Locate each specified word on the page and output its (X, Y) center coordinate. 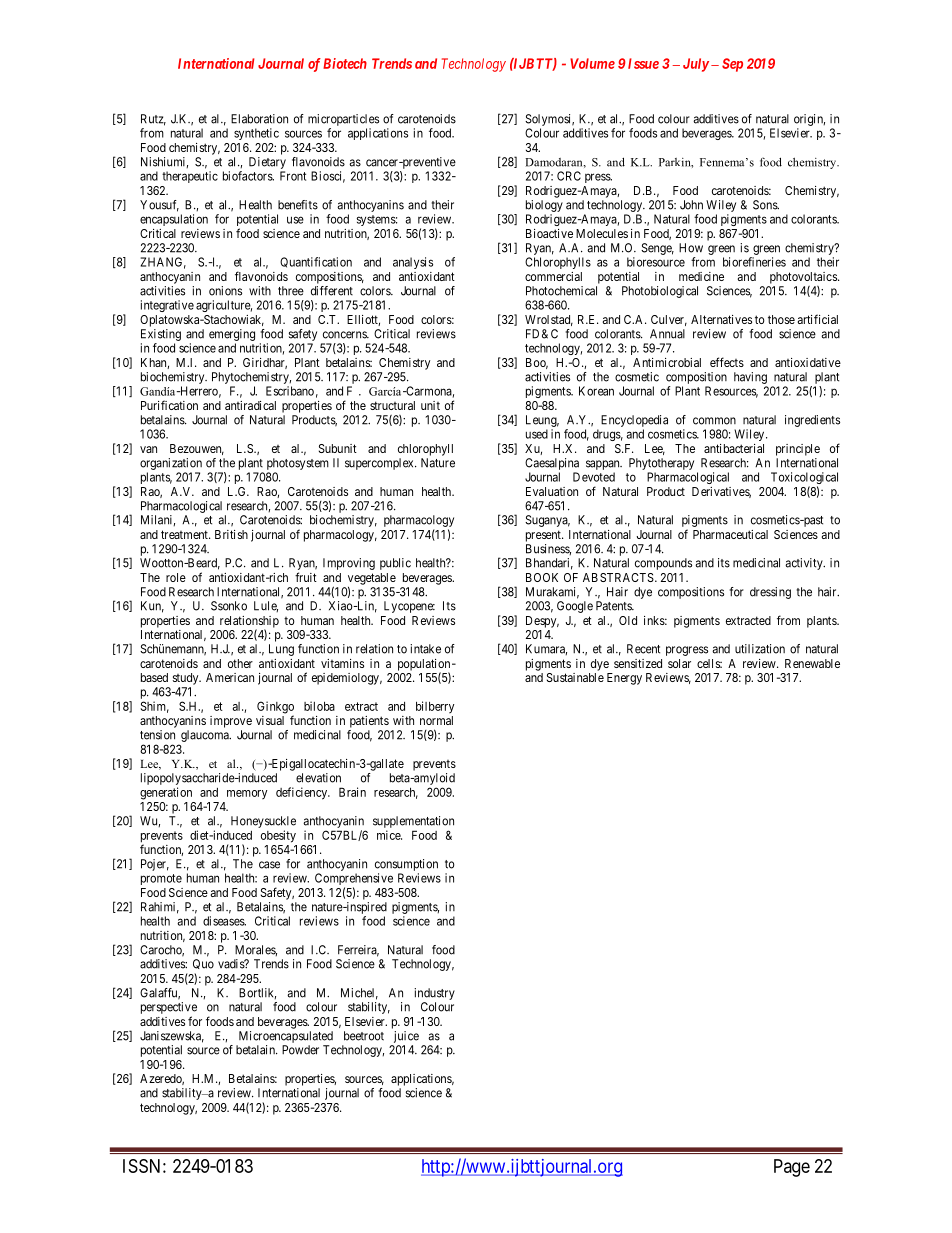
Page (792, 1168)
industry (434, 994)
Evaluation (552, 491)
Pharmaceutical (730, 534)
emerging (232, 335)
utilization (760, 649)
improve (231, 722)
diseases (224, 921)
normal (436, 720)
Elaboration (259, 119)
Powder (300, 1050)
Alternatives (721, 319)
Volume (592, 63)
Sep (732, 65)
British (231, 534)
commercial (553, 276)
